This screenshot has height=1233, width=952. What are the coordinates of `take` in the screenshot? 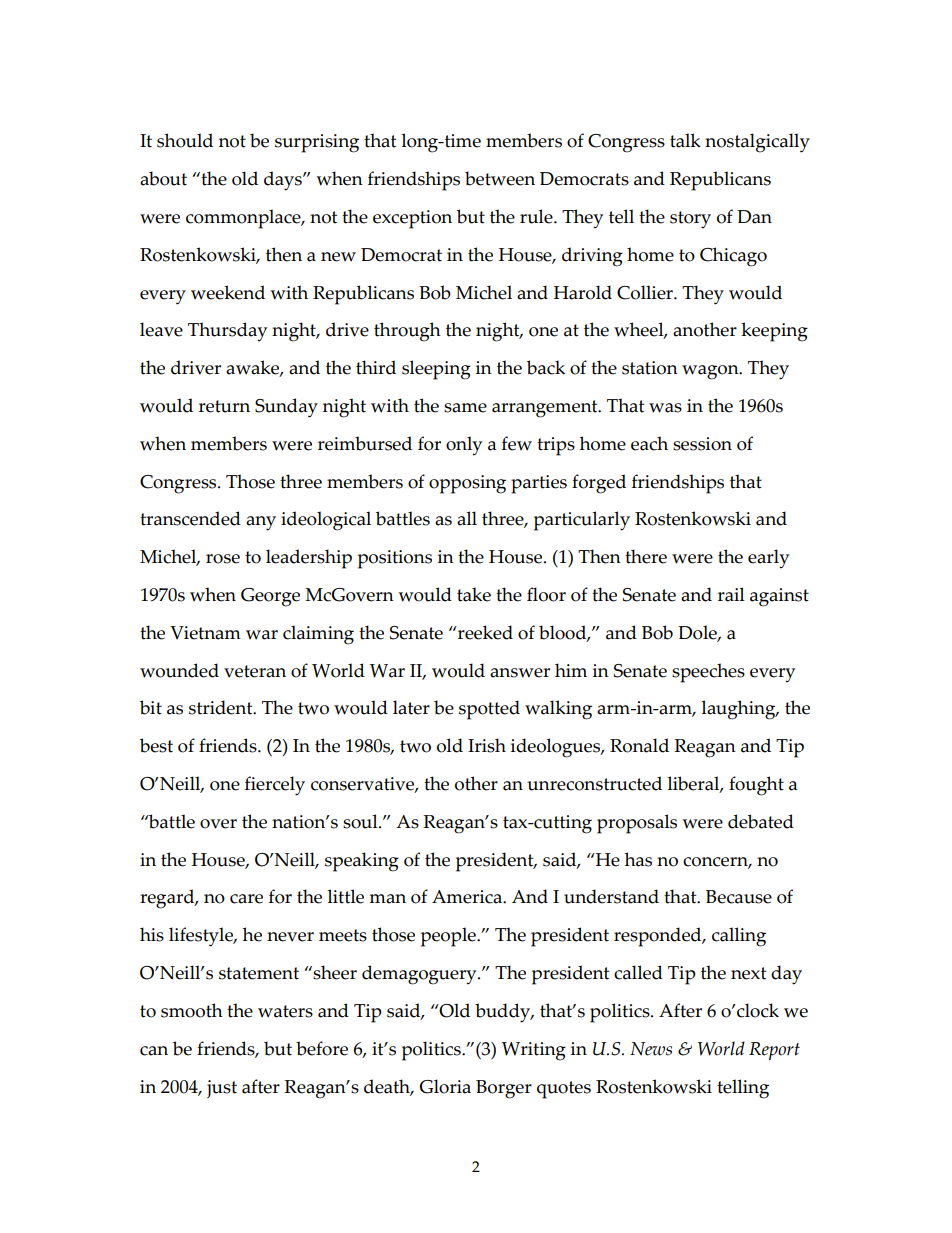 It's located at (474, 594).
